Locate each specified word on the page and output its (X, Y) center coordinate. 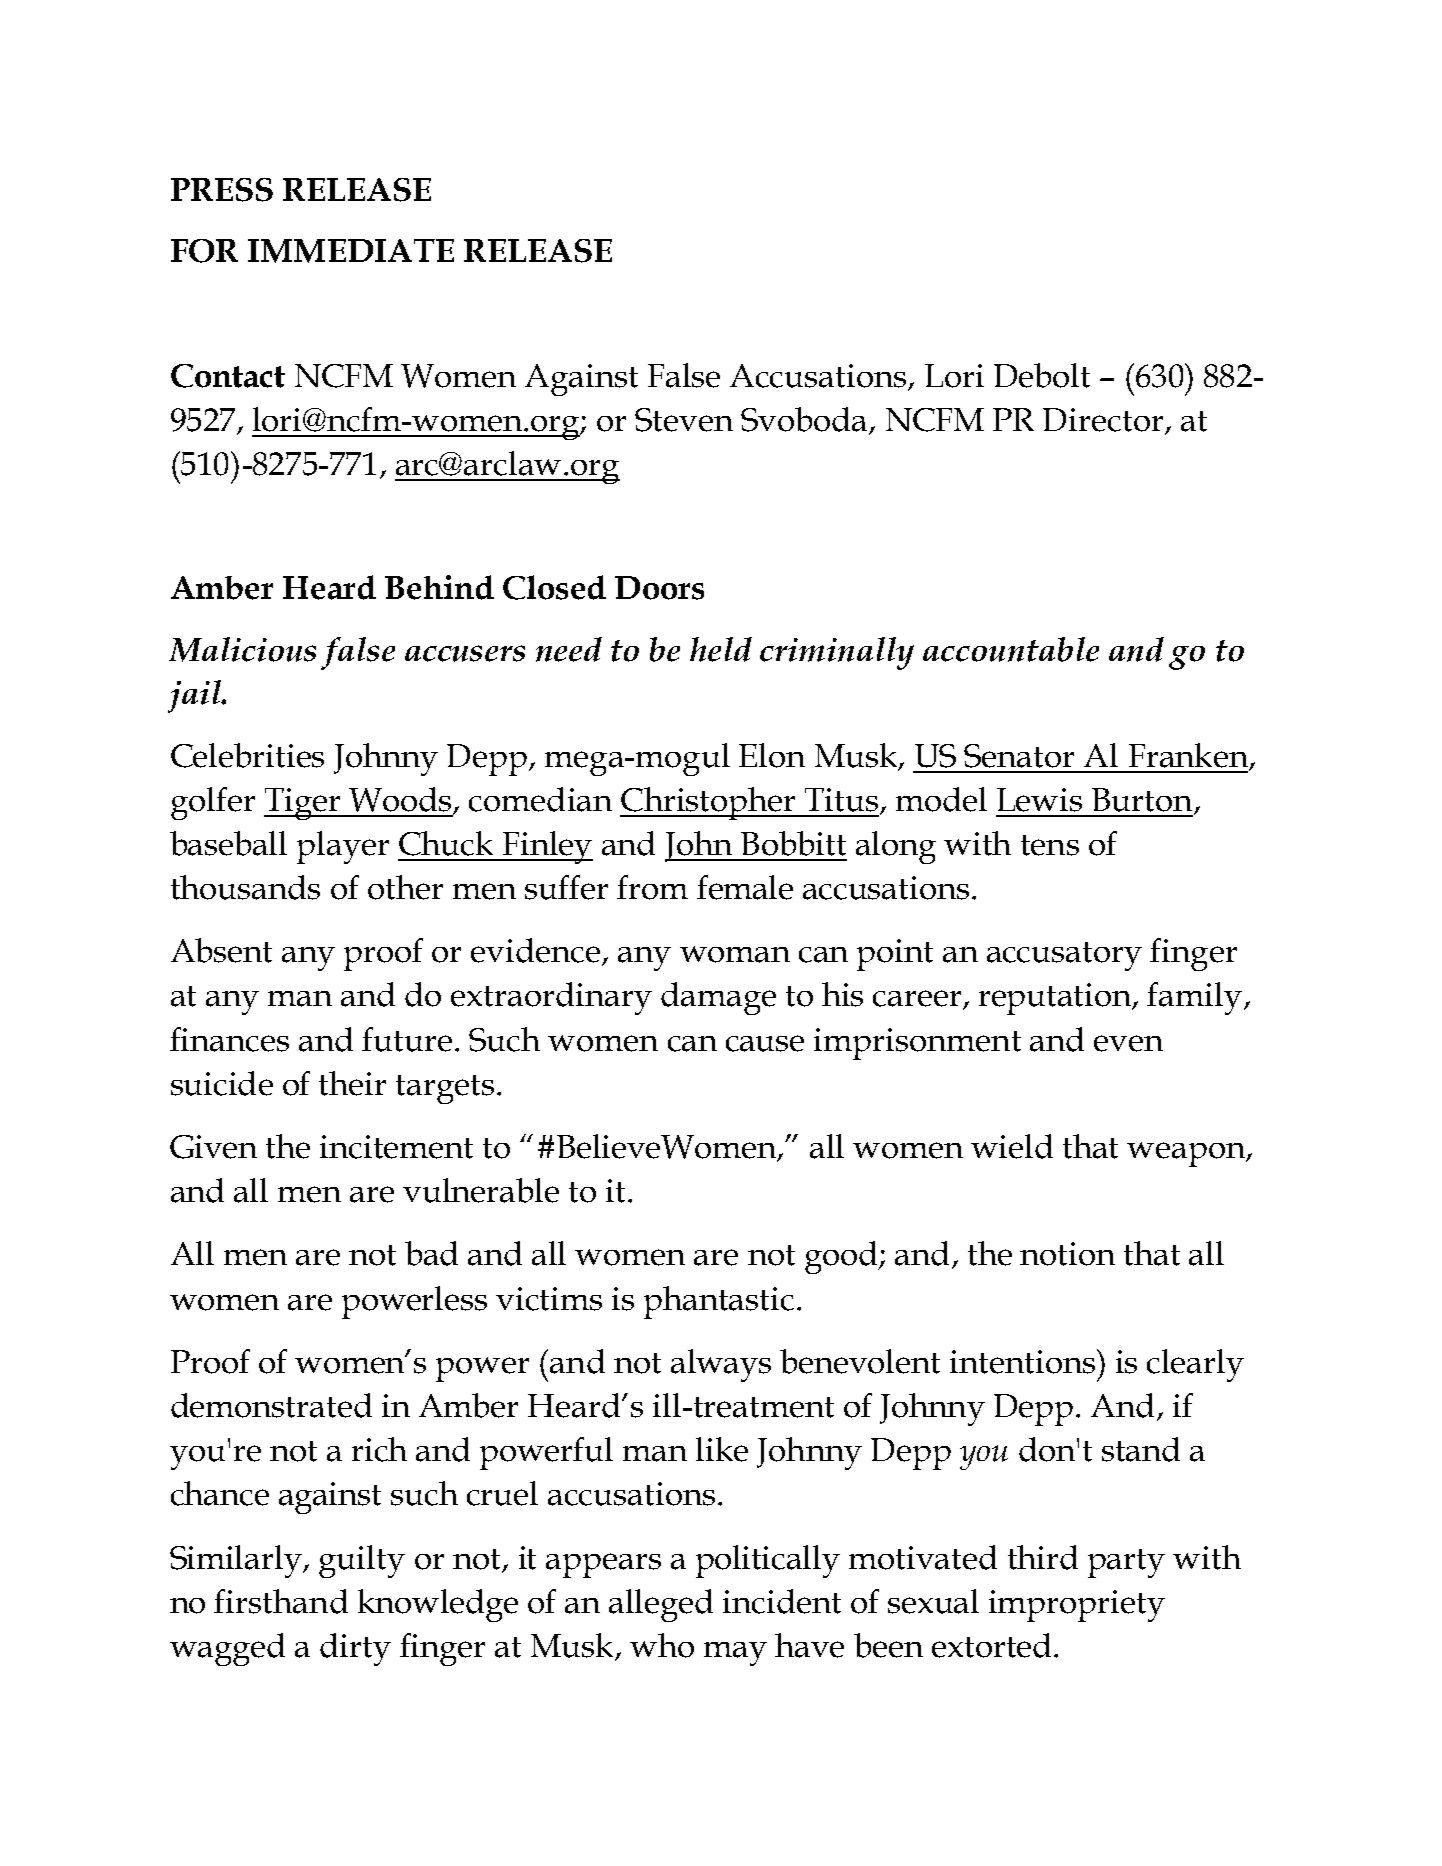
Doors (659, 588)
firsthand (281, 1601)
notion (1067, 1254)
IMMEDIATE (351, 251)
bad (431, 1253)
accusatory (1064, 956)
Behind (439, 587)
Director (1104, 421)
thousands (245, 887)
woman (735, 954)
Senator (1019, 756)
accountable (1011, 649)
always (721, 1365)
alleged (661, 1605)
